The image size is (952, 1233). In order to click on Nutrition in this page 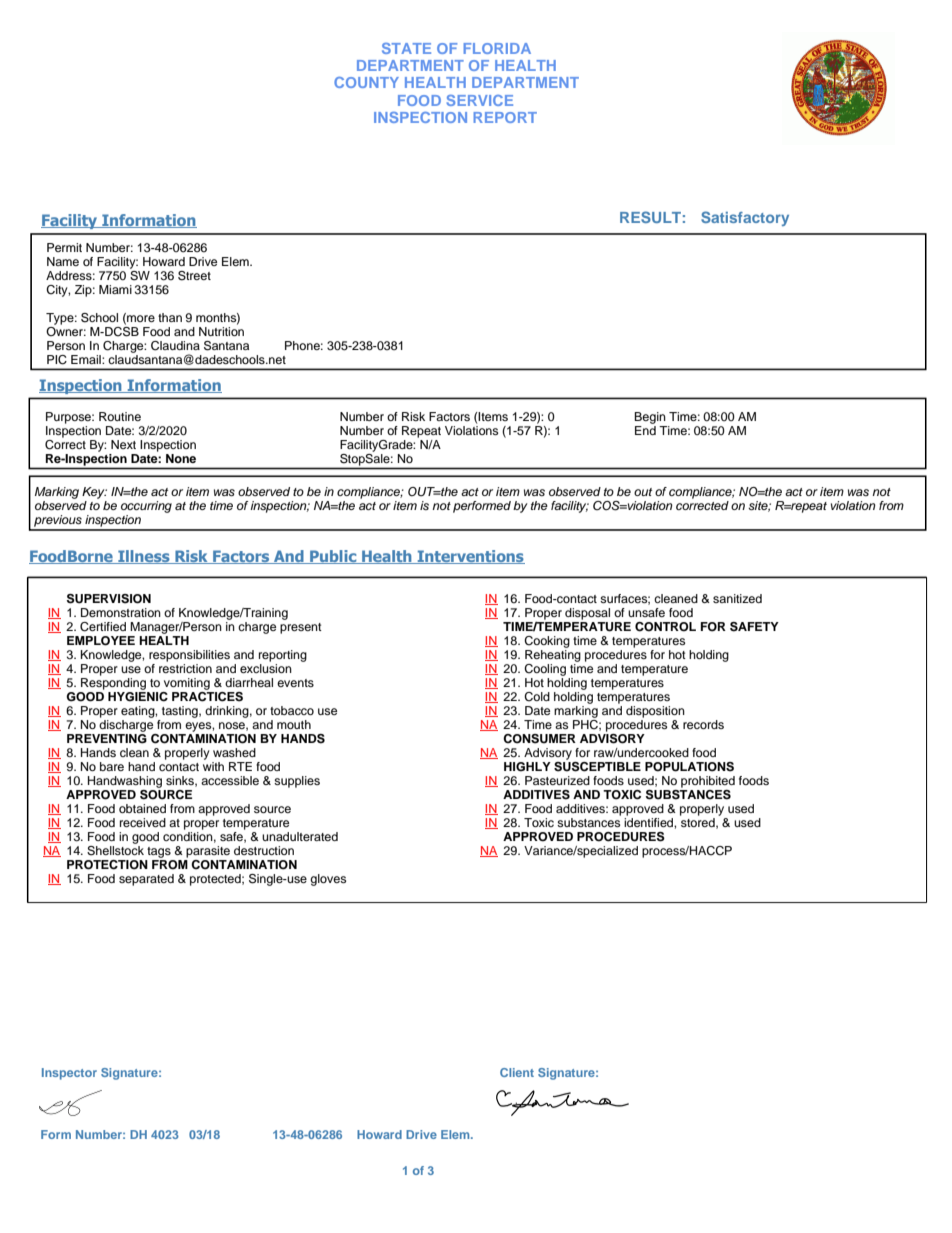, I will do `click(221, 330)`.
